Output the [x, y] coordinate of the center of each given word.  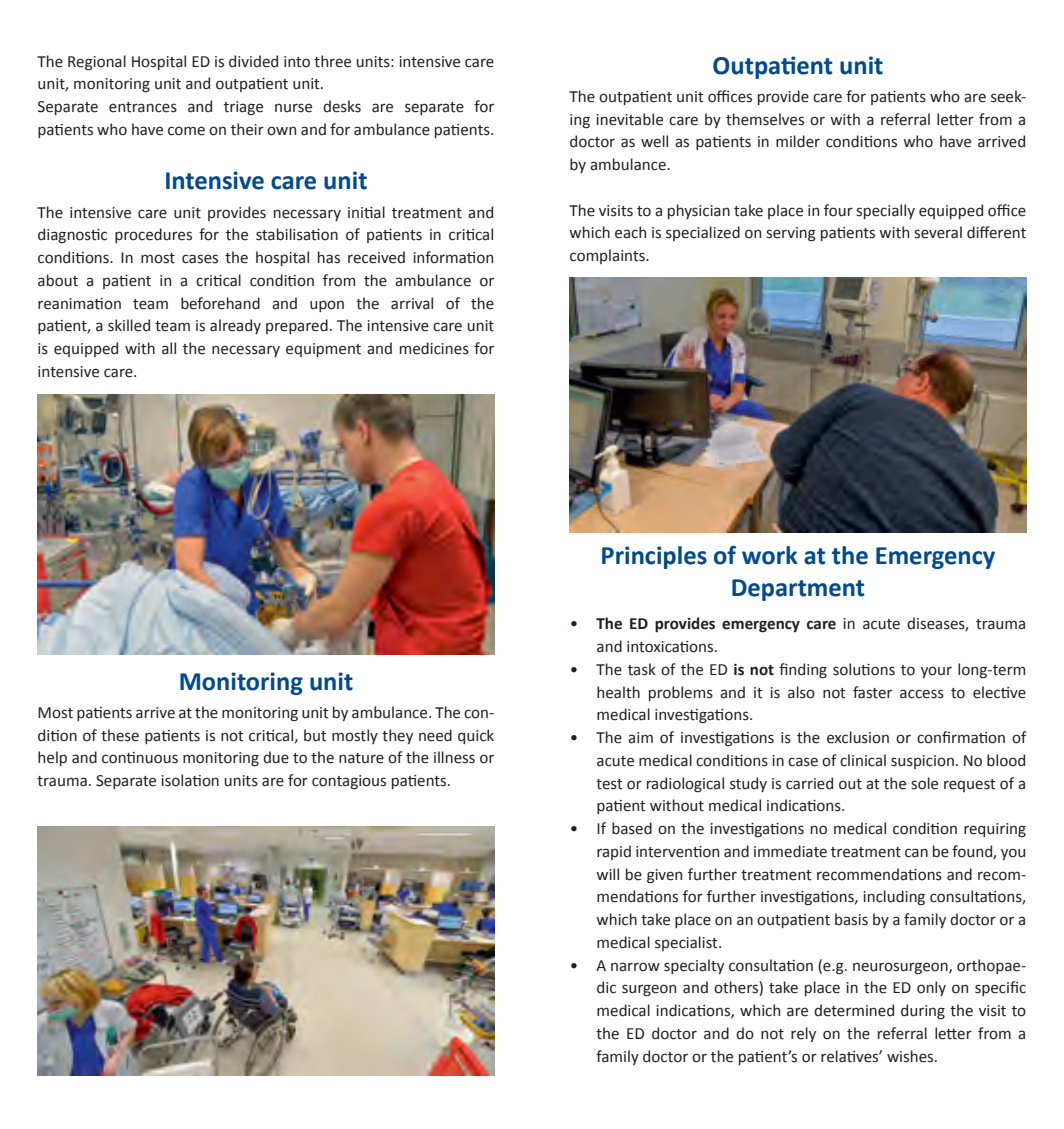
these [120, 735]
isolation [190, 780]
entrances [143, 107]
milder [798, 141]
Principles [654, 557]
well [654, 141]
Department [798, 590]
